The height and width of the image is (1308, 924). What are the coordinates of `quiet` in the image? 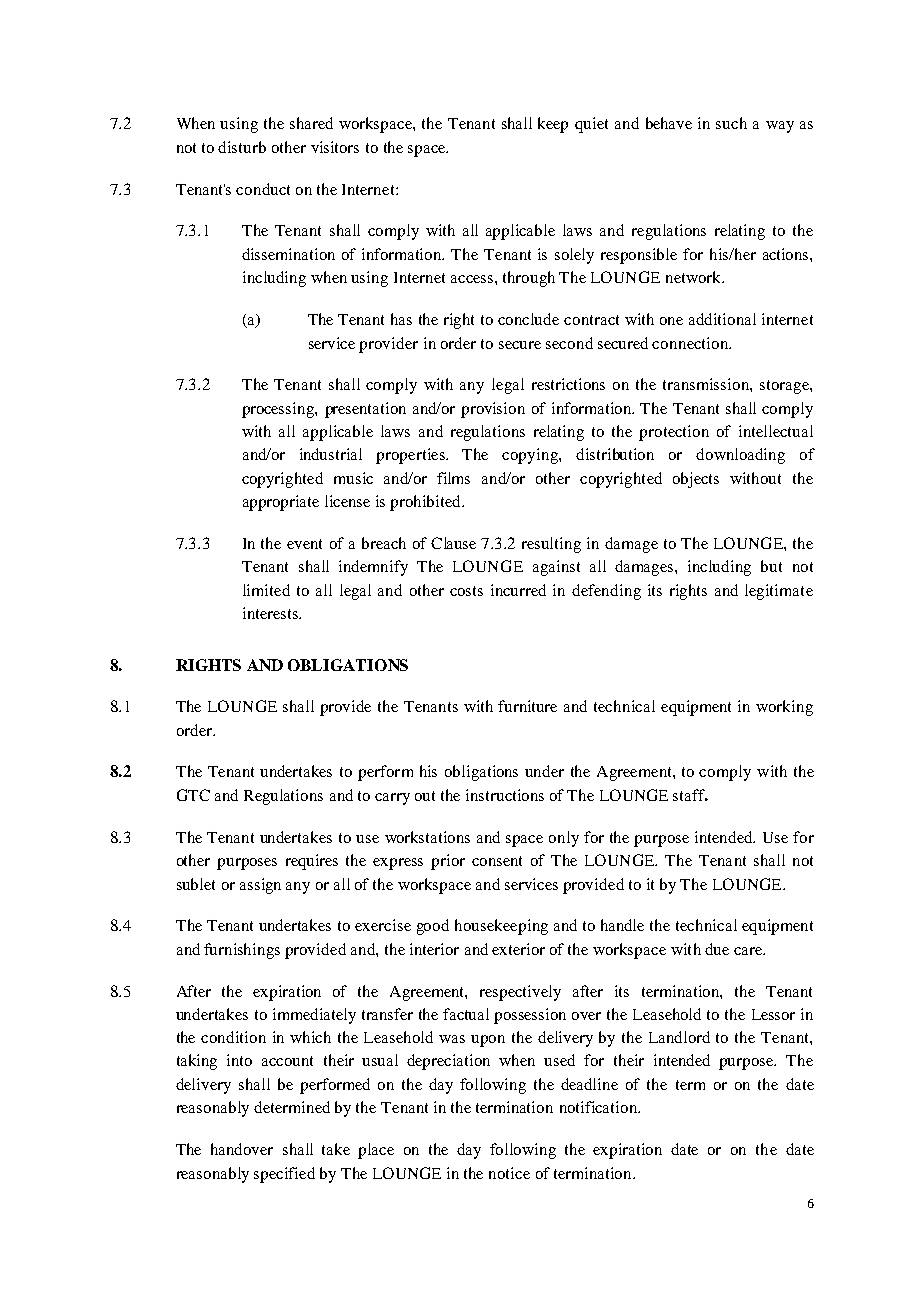 It's located at (591, 125).
